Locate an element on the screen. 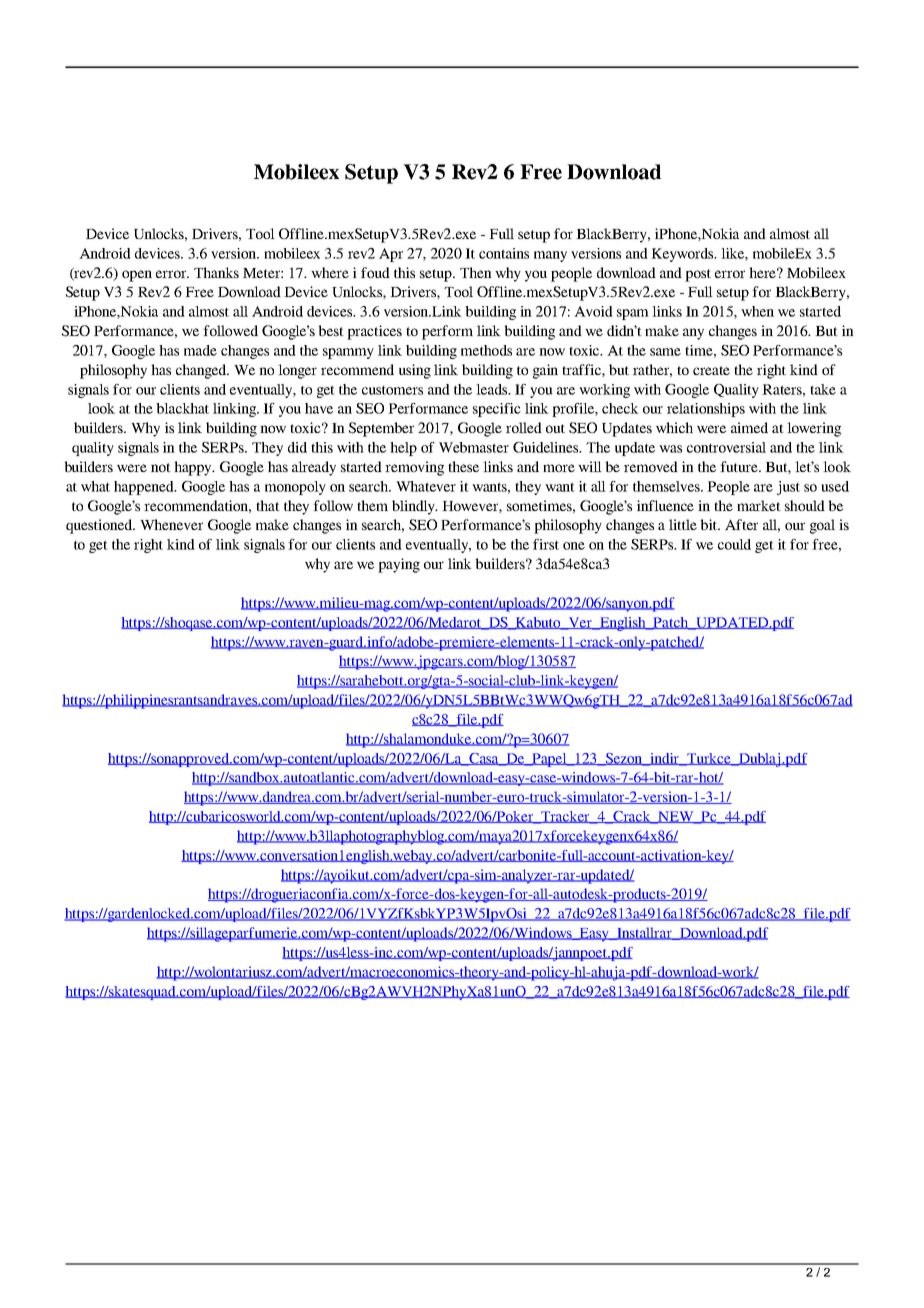 The image size is (924, 1308). paying is located at coordinates (399, 565).
